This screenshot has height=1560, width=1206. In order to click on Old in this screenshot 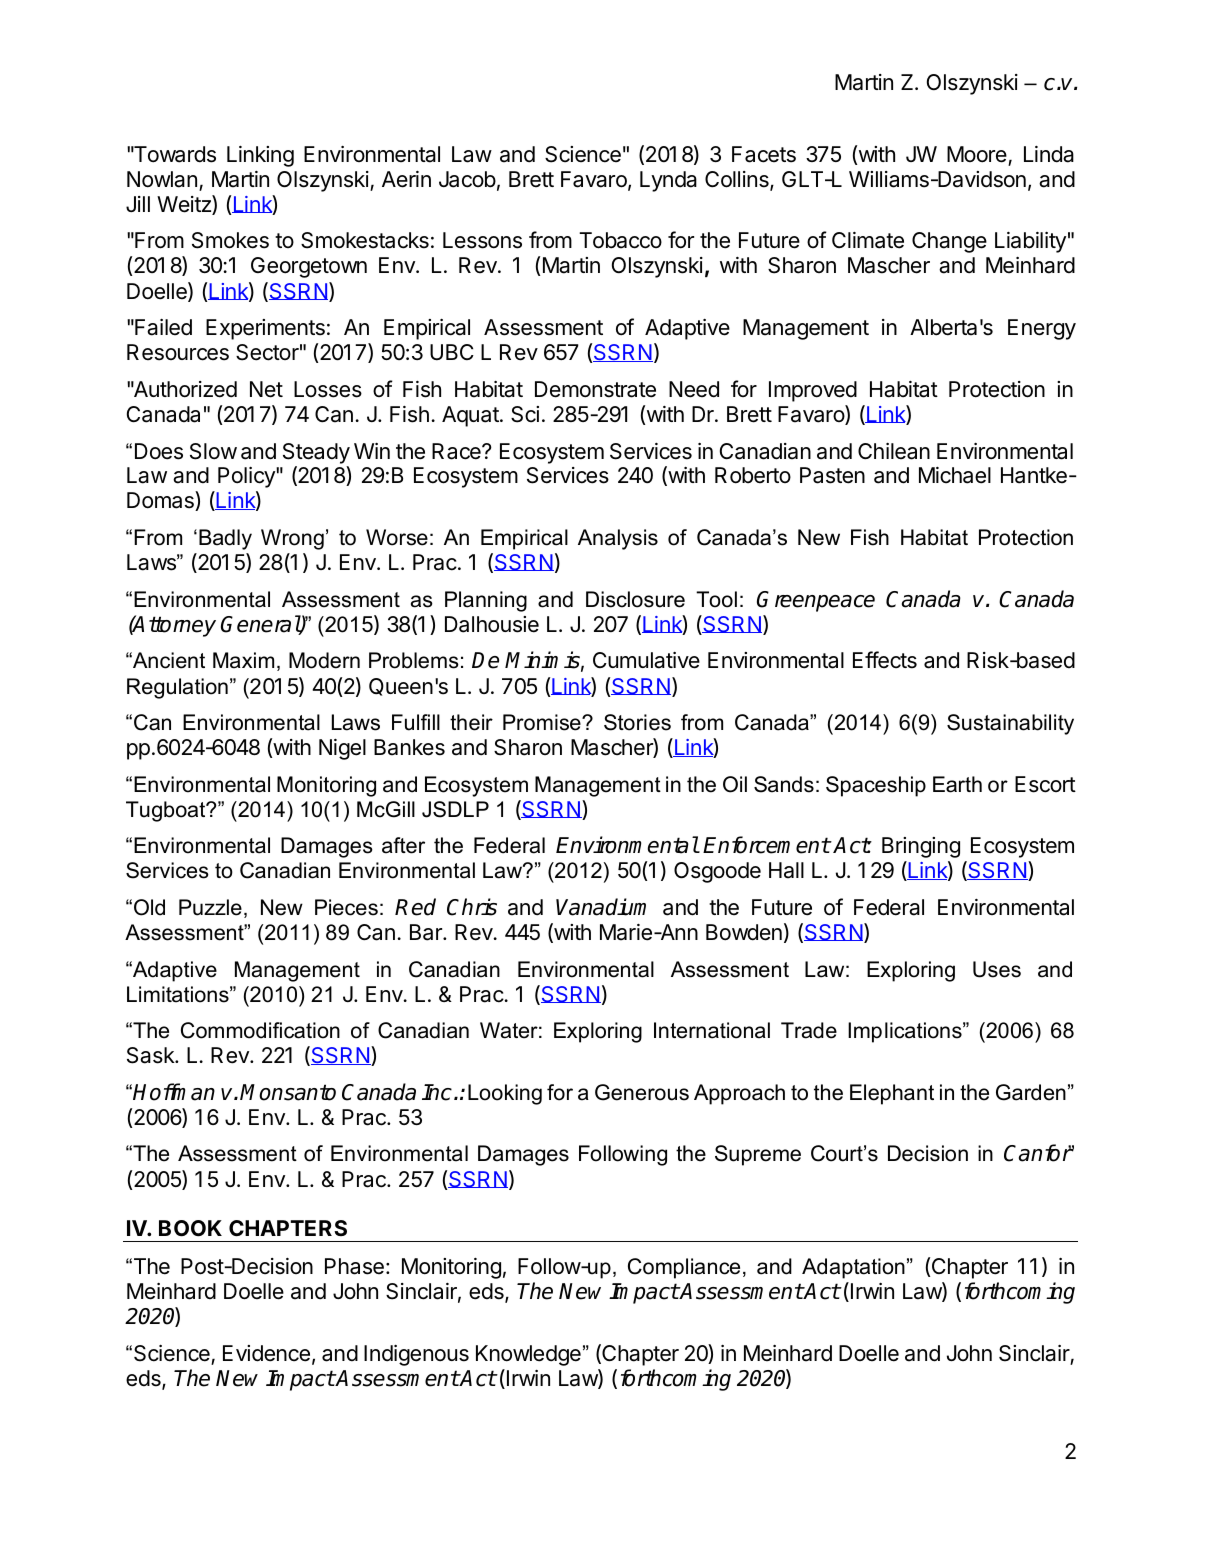, I will do `click(149, 907)`.
